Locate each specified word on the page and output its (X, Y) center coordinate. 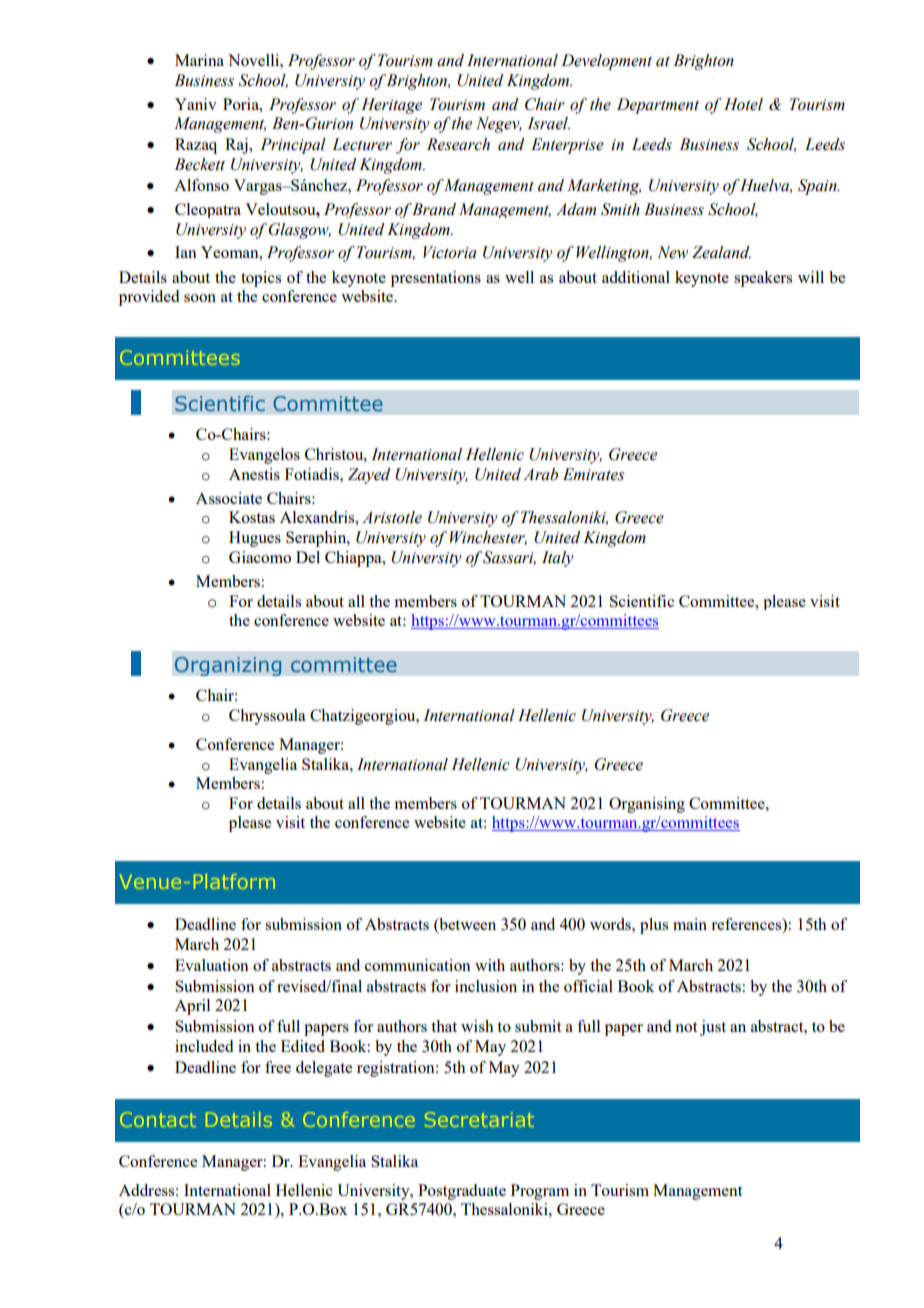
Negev (499, 125)
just (713, 1028)
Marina (199, 60)
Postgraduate (462, 1192)
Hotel (743, 104)
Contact (158, 1119)
